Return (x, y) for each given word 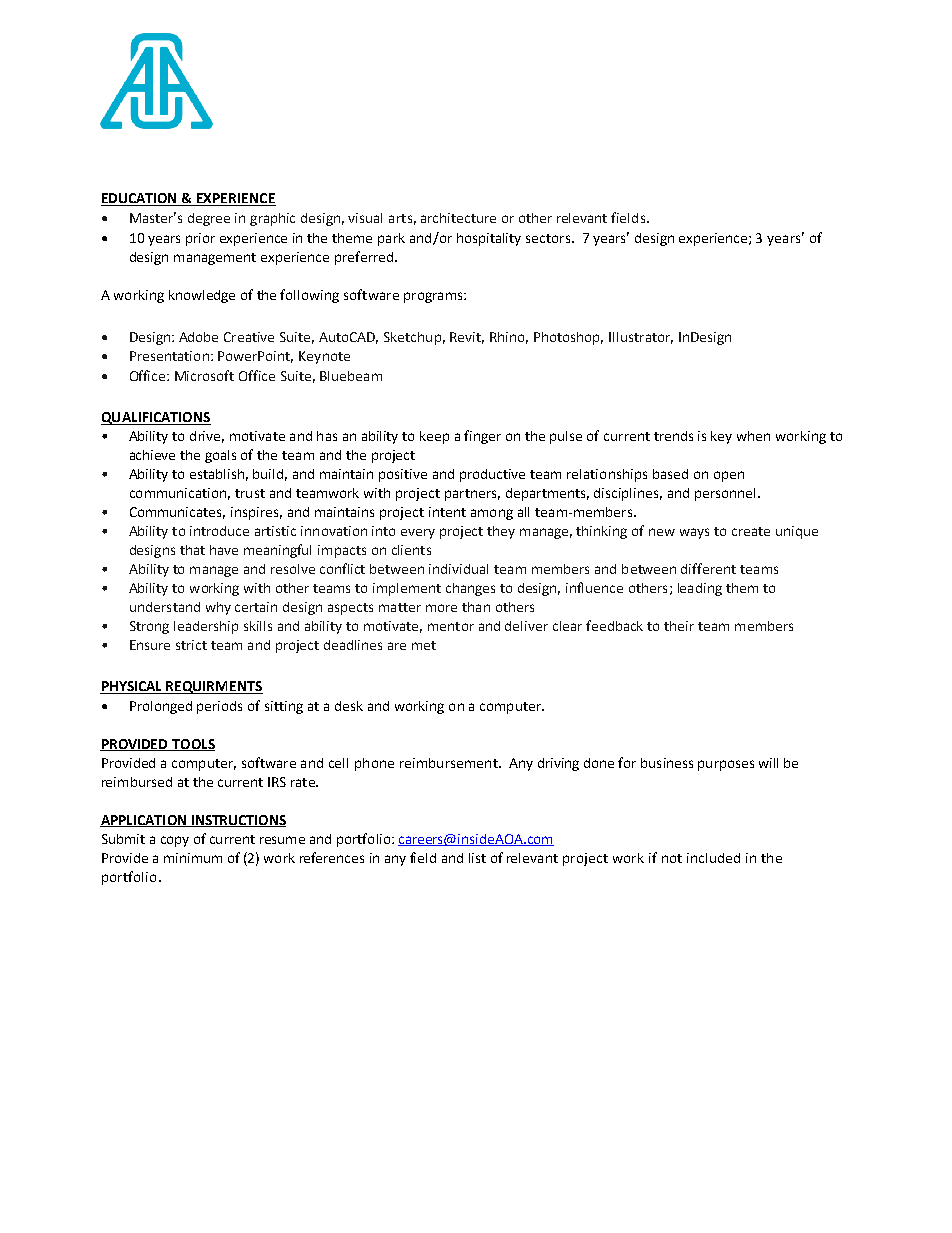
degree (209, 219)
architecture (458, 218)
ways (694, 533)
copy (175, 841)
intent (447, 512)
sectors (549, 238)
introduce (219, 531)
